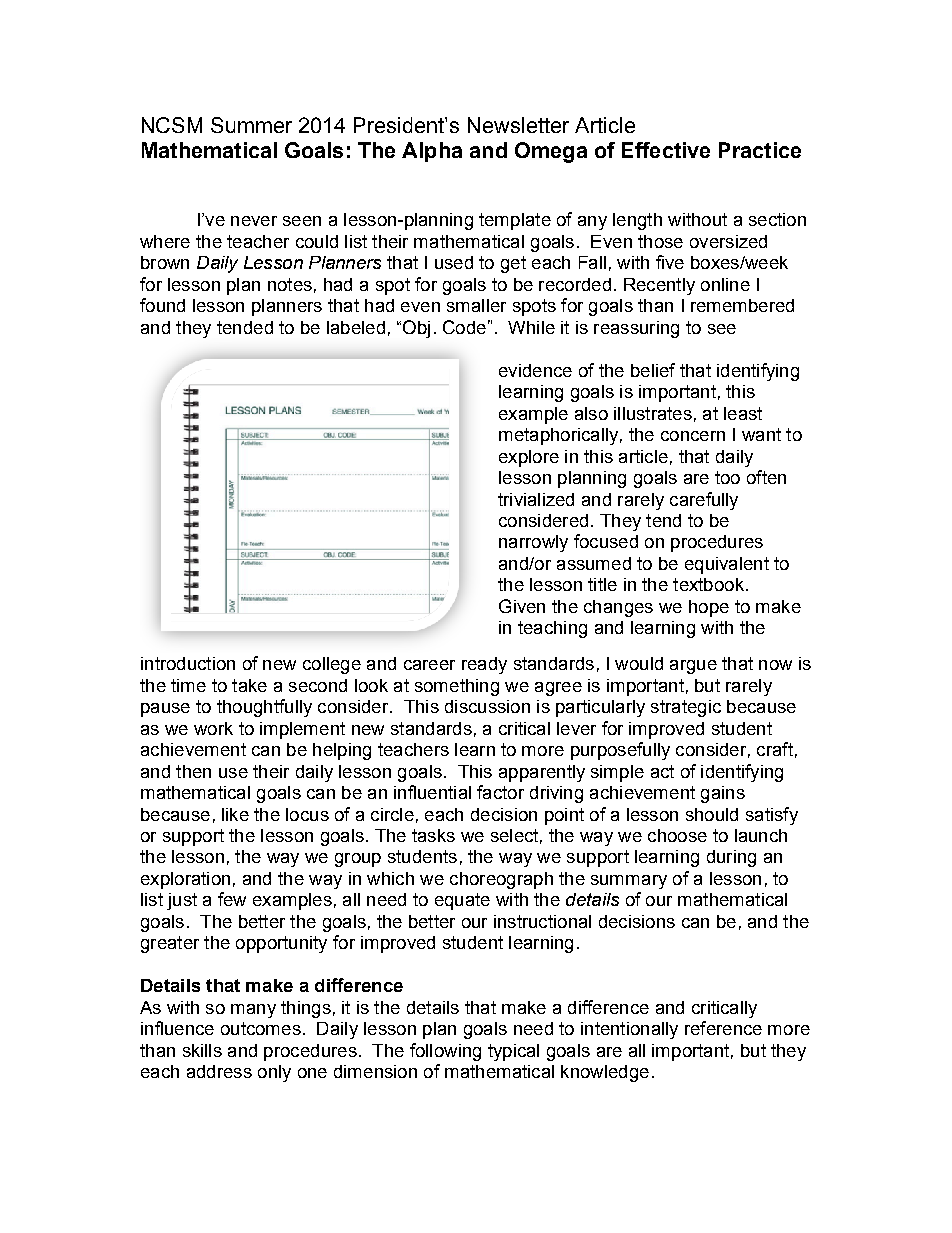  Describe the element at coordinates (666, 150) in the screenshot. I see `Effective` at that location.
